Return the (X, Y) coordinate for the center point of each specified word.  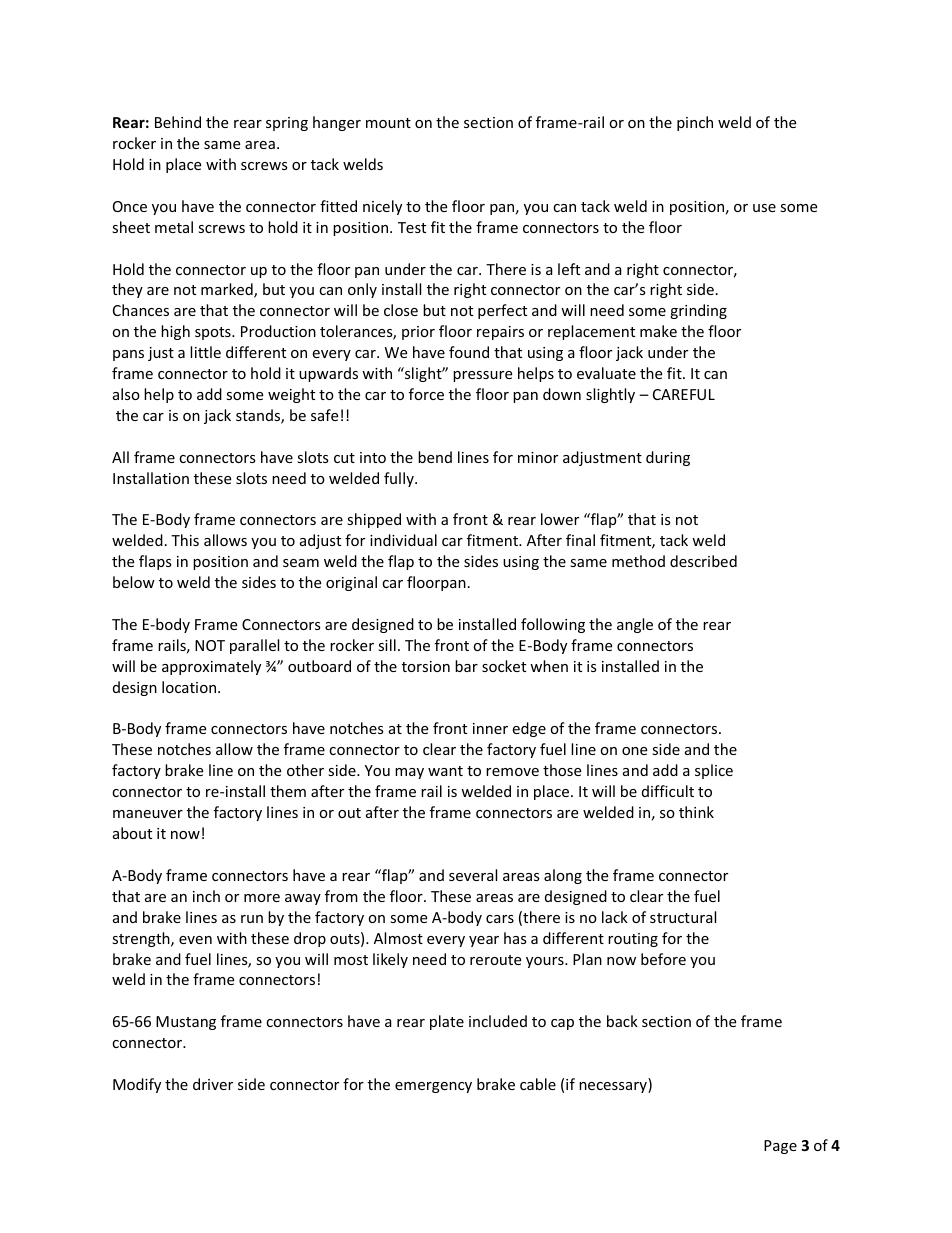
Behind (178, 122)
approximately (211, 667)
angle (635, 625)
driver (213, 1084)
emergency (433, 1087)
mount (388, 123)
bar (466, 666)
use (764, 208)
